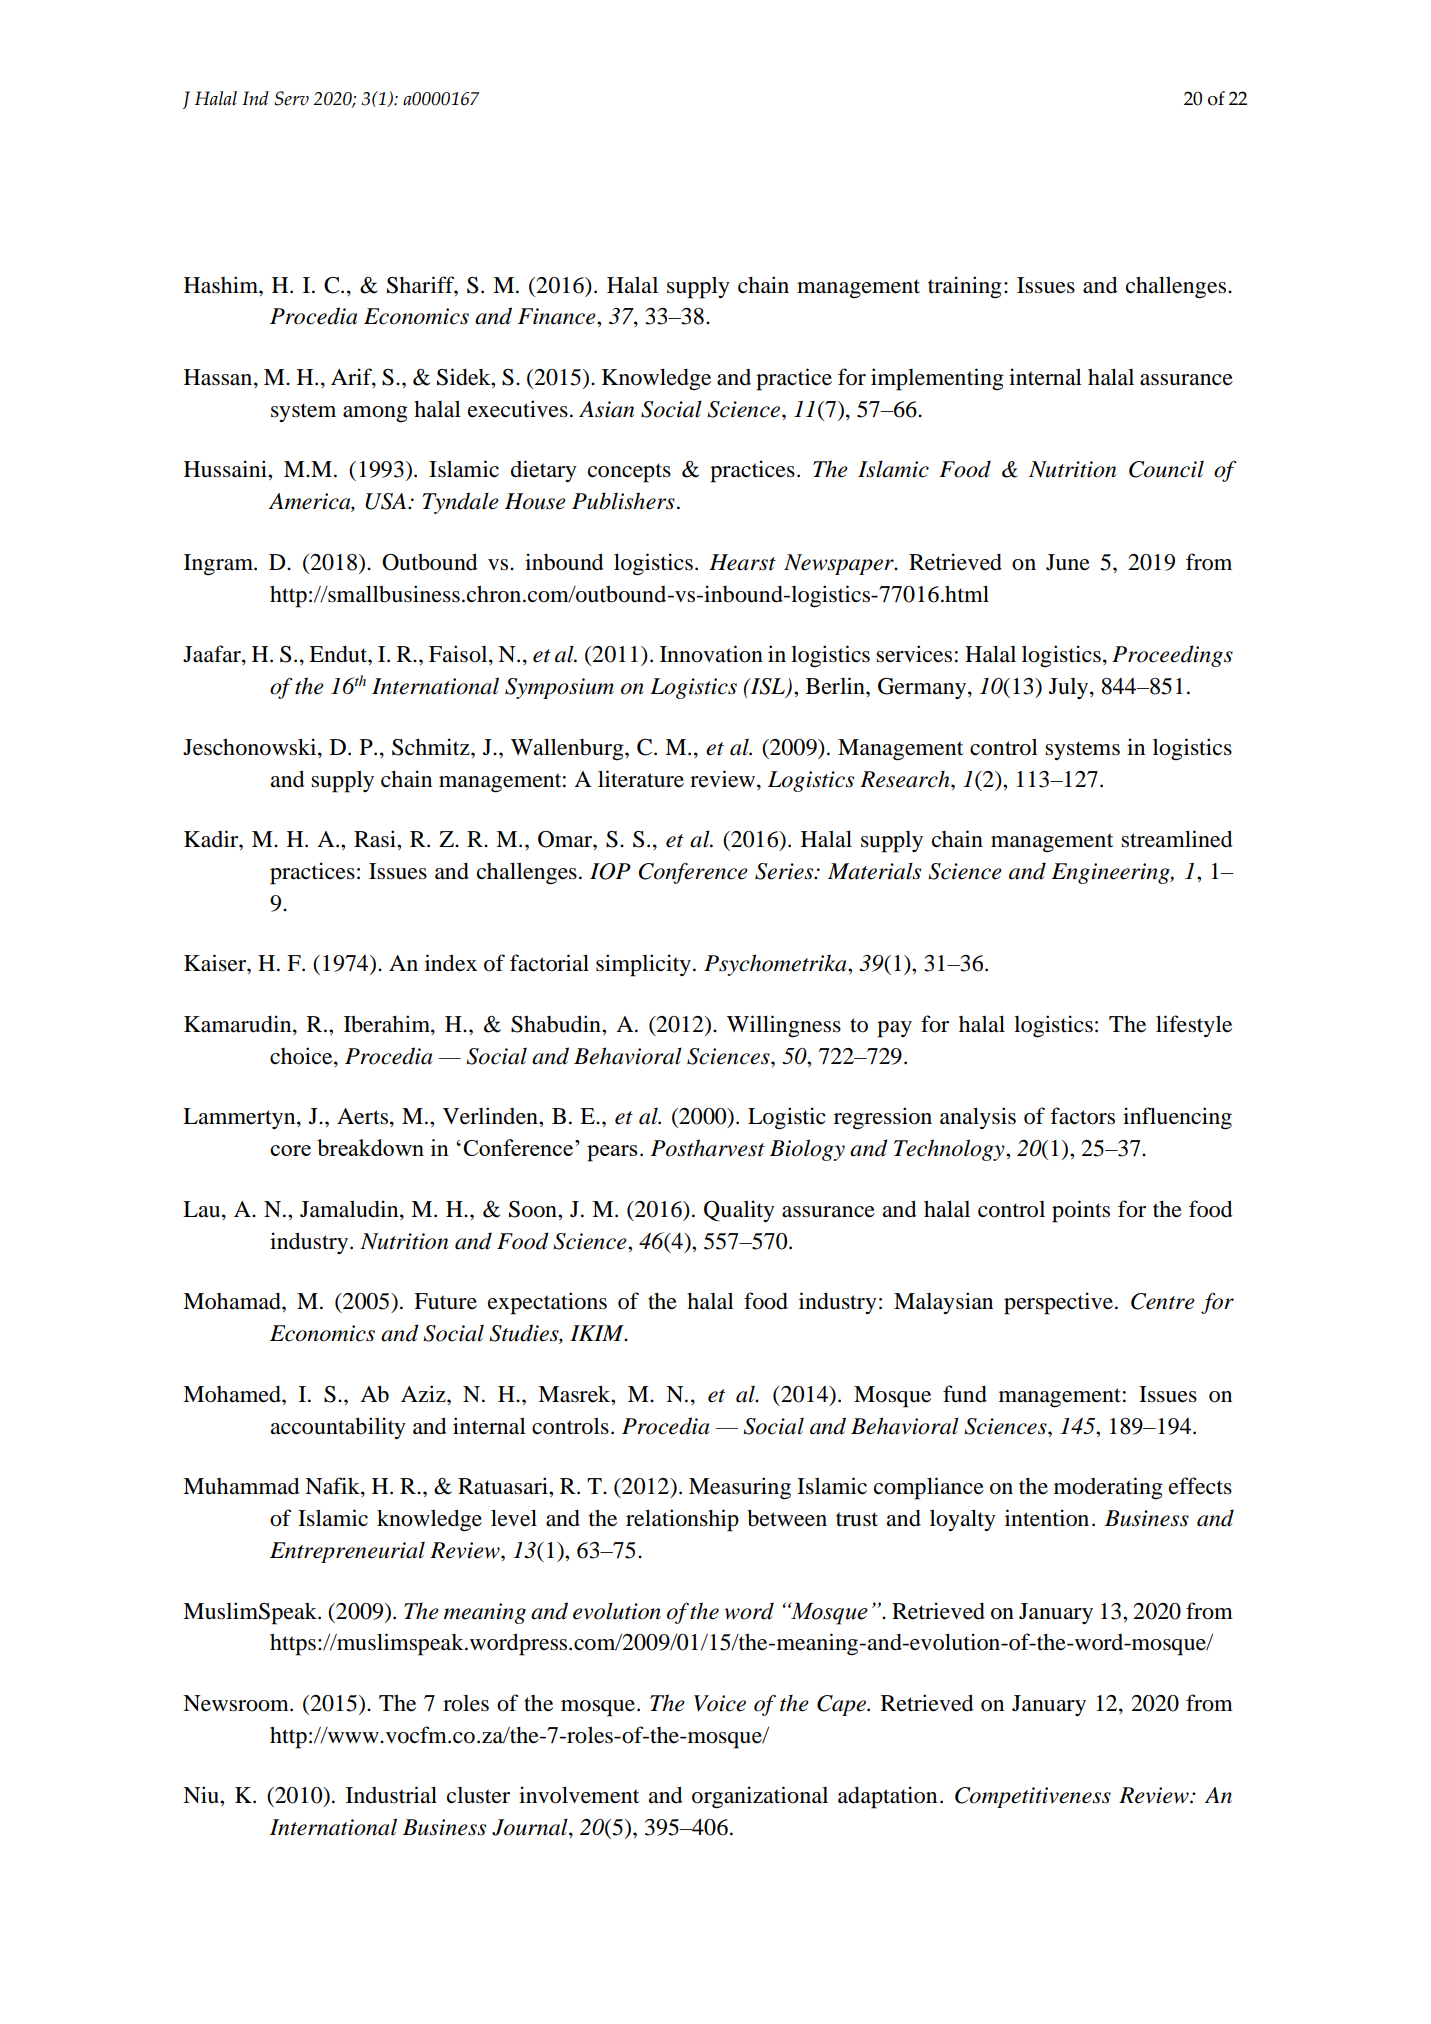 This screenshot has width=1431, height=2024. Describe the element at coordinates (740, 1488) in the screenshot. I see `Measuring` at that location.
